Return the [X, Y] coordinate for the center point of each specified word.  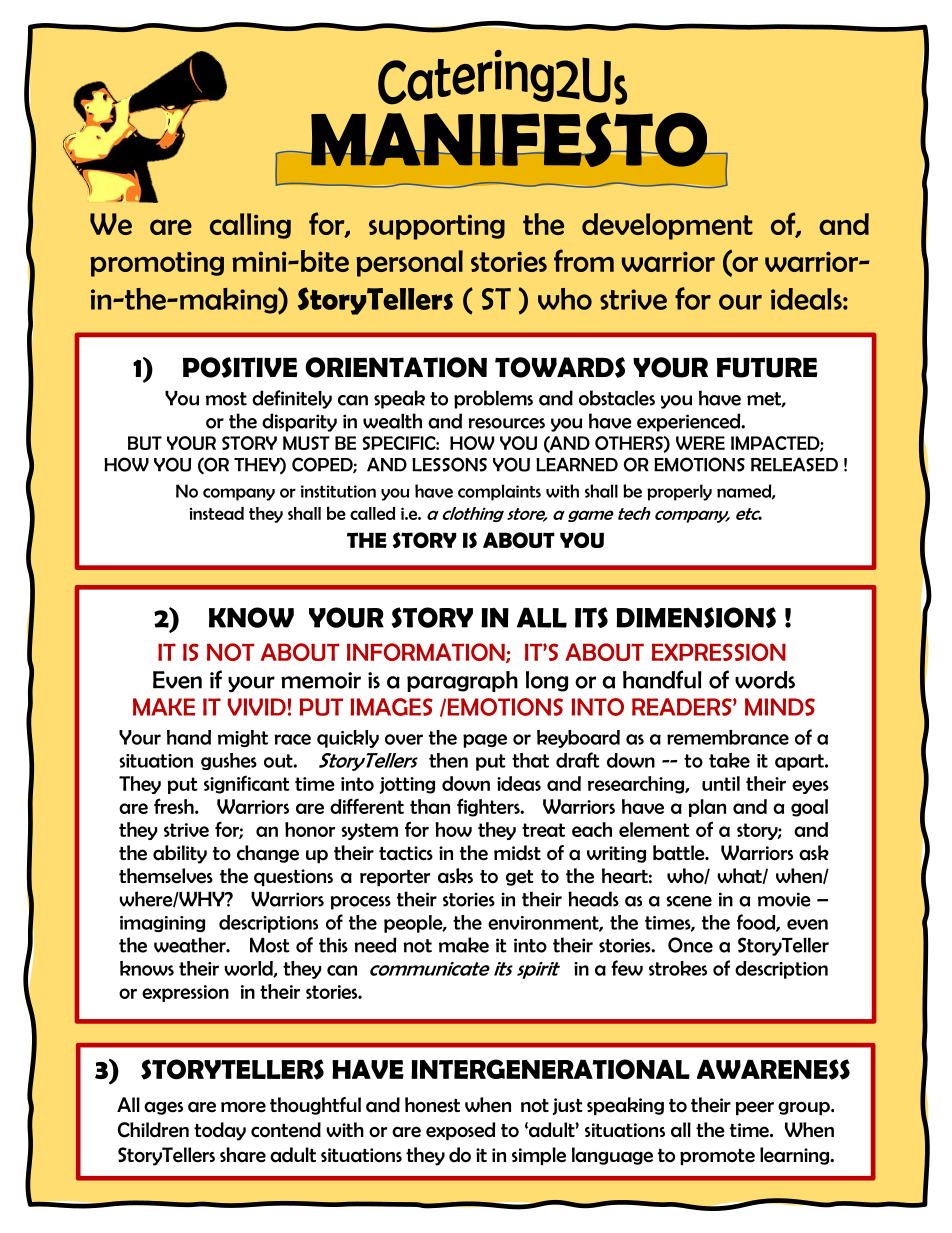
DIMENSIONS [696, 617]
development [667, 226]
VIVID [257, 707]
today [220, 1131]
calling [250, 226]
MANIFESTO [509, 139]
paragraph [462, 681]
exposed [460, 1131]
